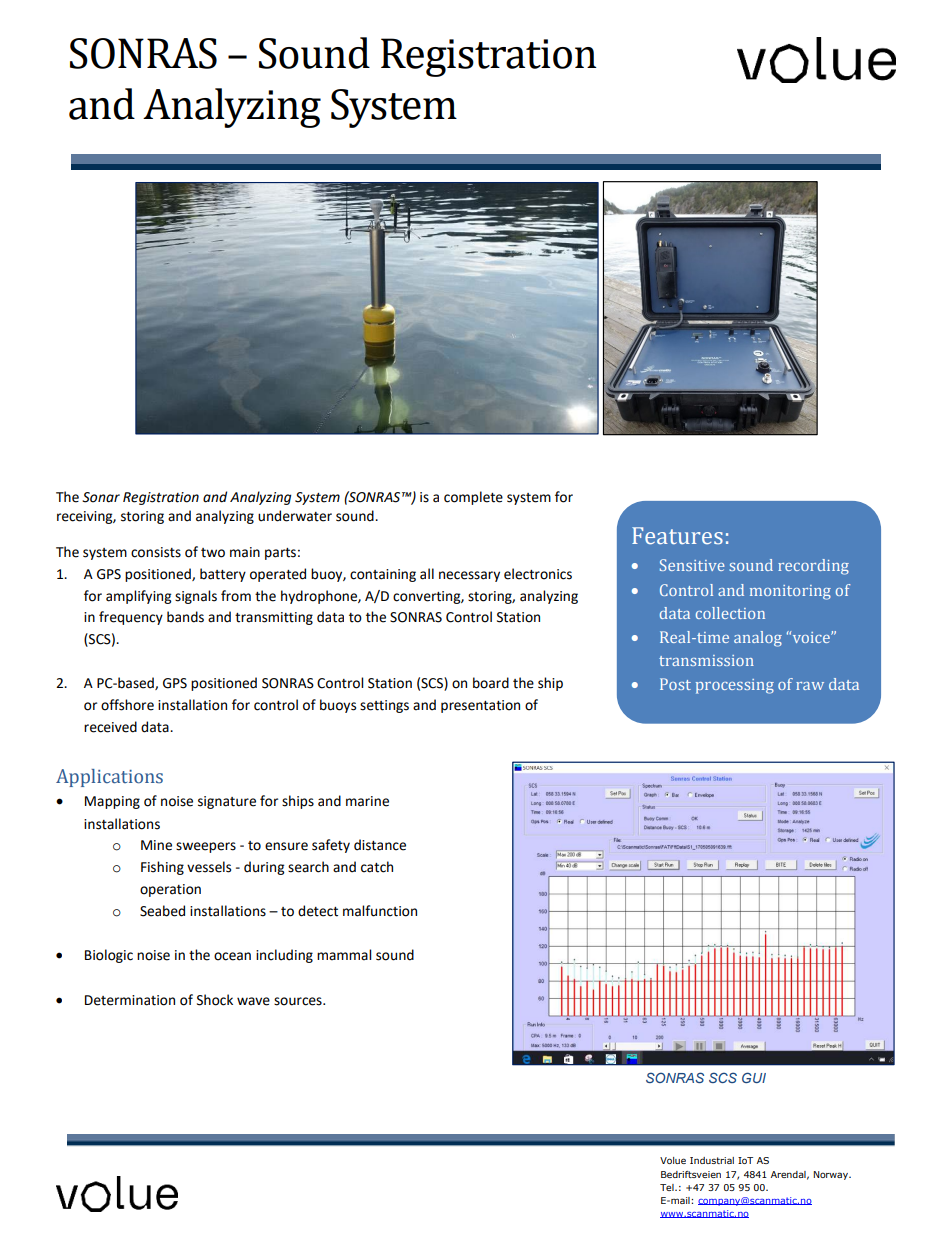  Describe the element at coordinates (735, 686) in the screenshot. I see `processing` at that location.
